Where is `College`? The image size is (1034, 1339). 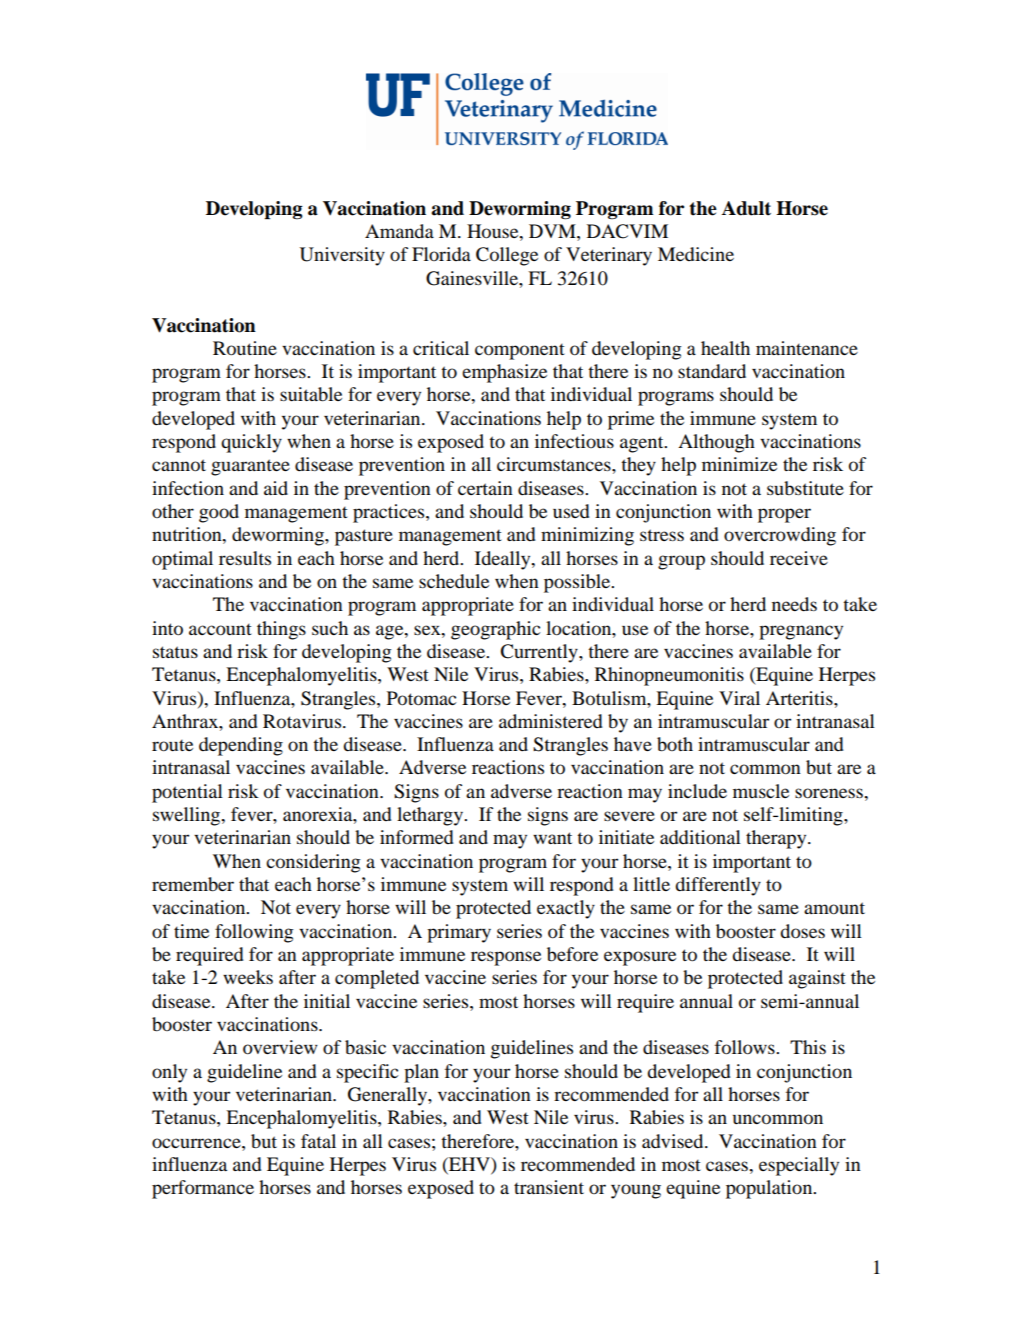 College is located at coordinates (507, 256).
